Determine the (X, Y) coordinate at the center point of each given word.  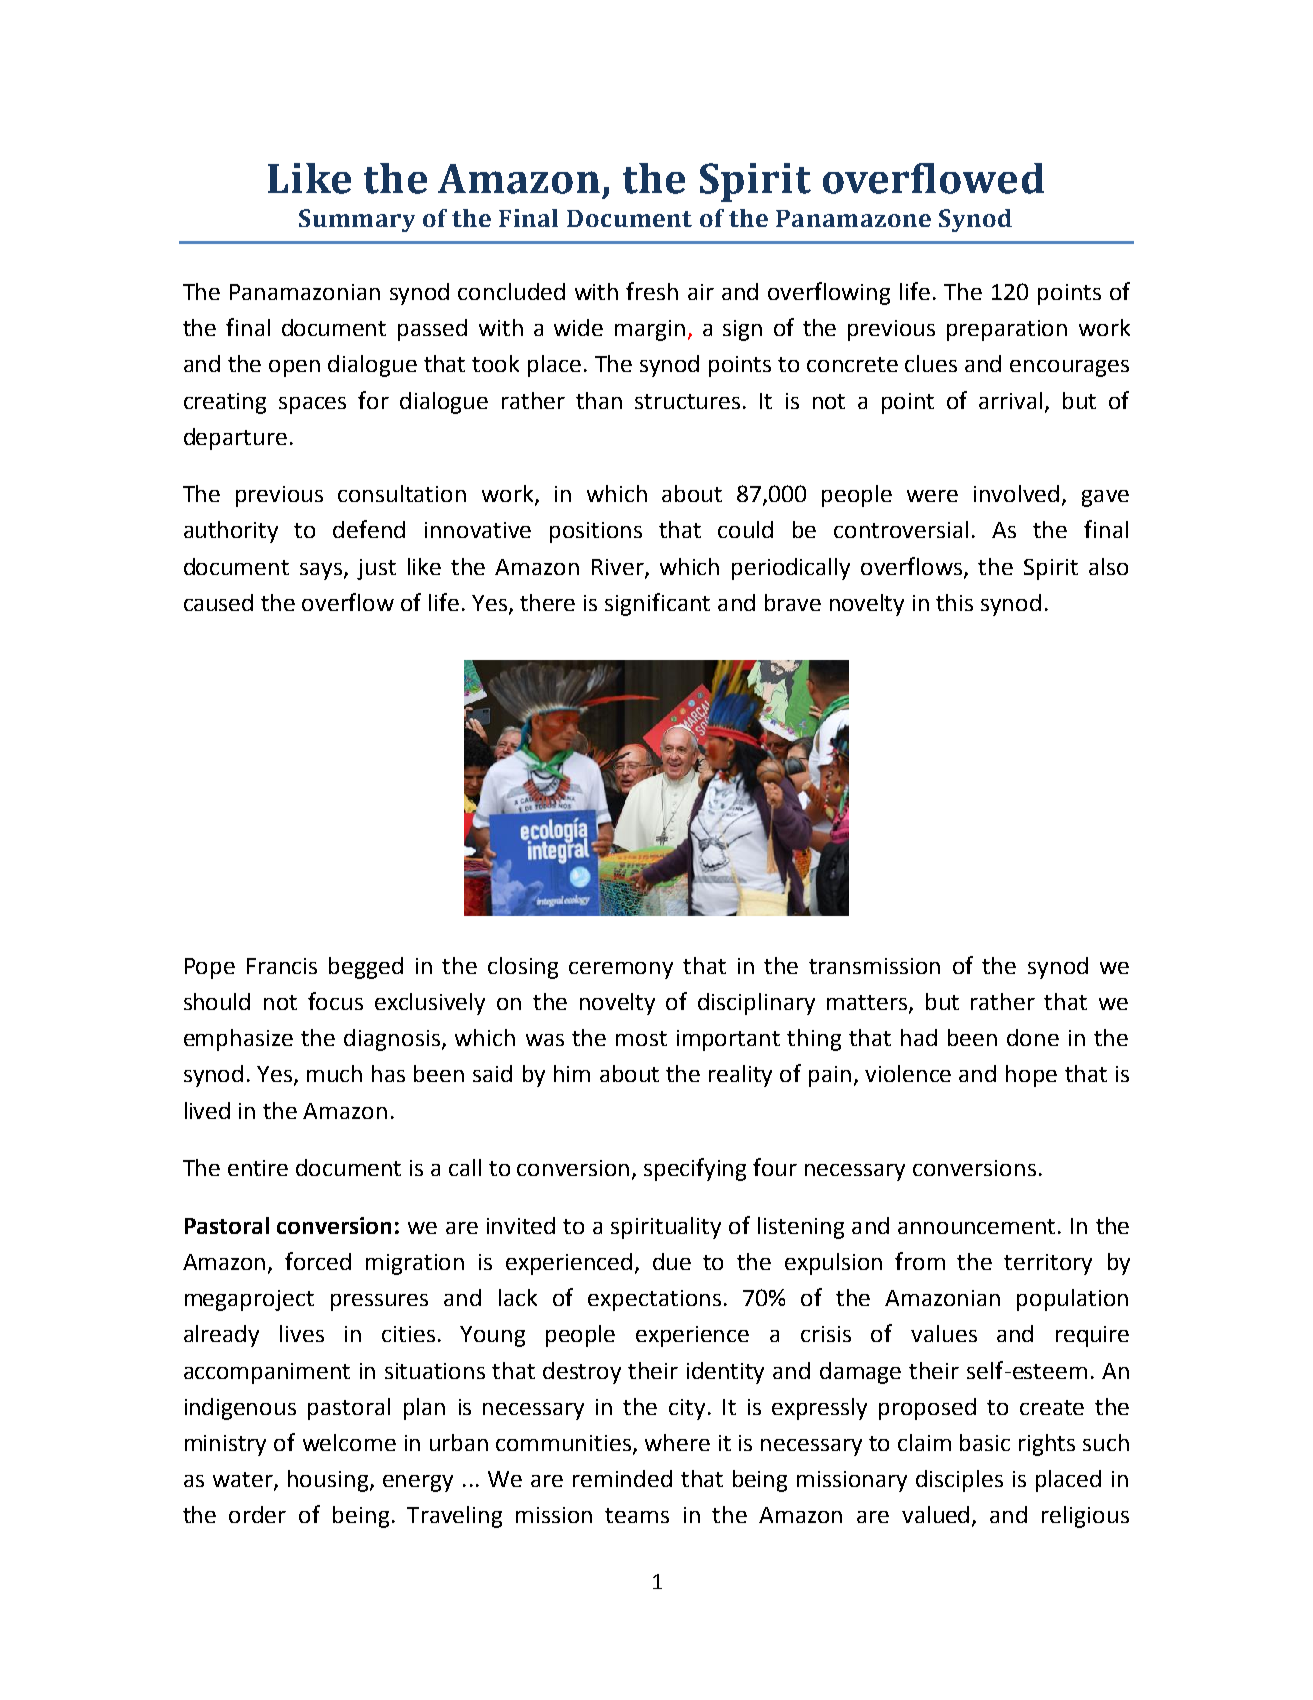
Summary (357, 220)
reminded (622, 1478)
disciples (959, 1481)
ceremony (621, 970)
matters (867, 1002)
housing (329, 1481)
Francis (282, 966)
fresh (652, 291)
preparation (1007, 330)
